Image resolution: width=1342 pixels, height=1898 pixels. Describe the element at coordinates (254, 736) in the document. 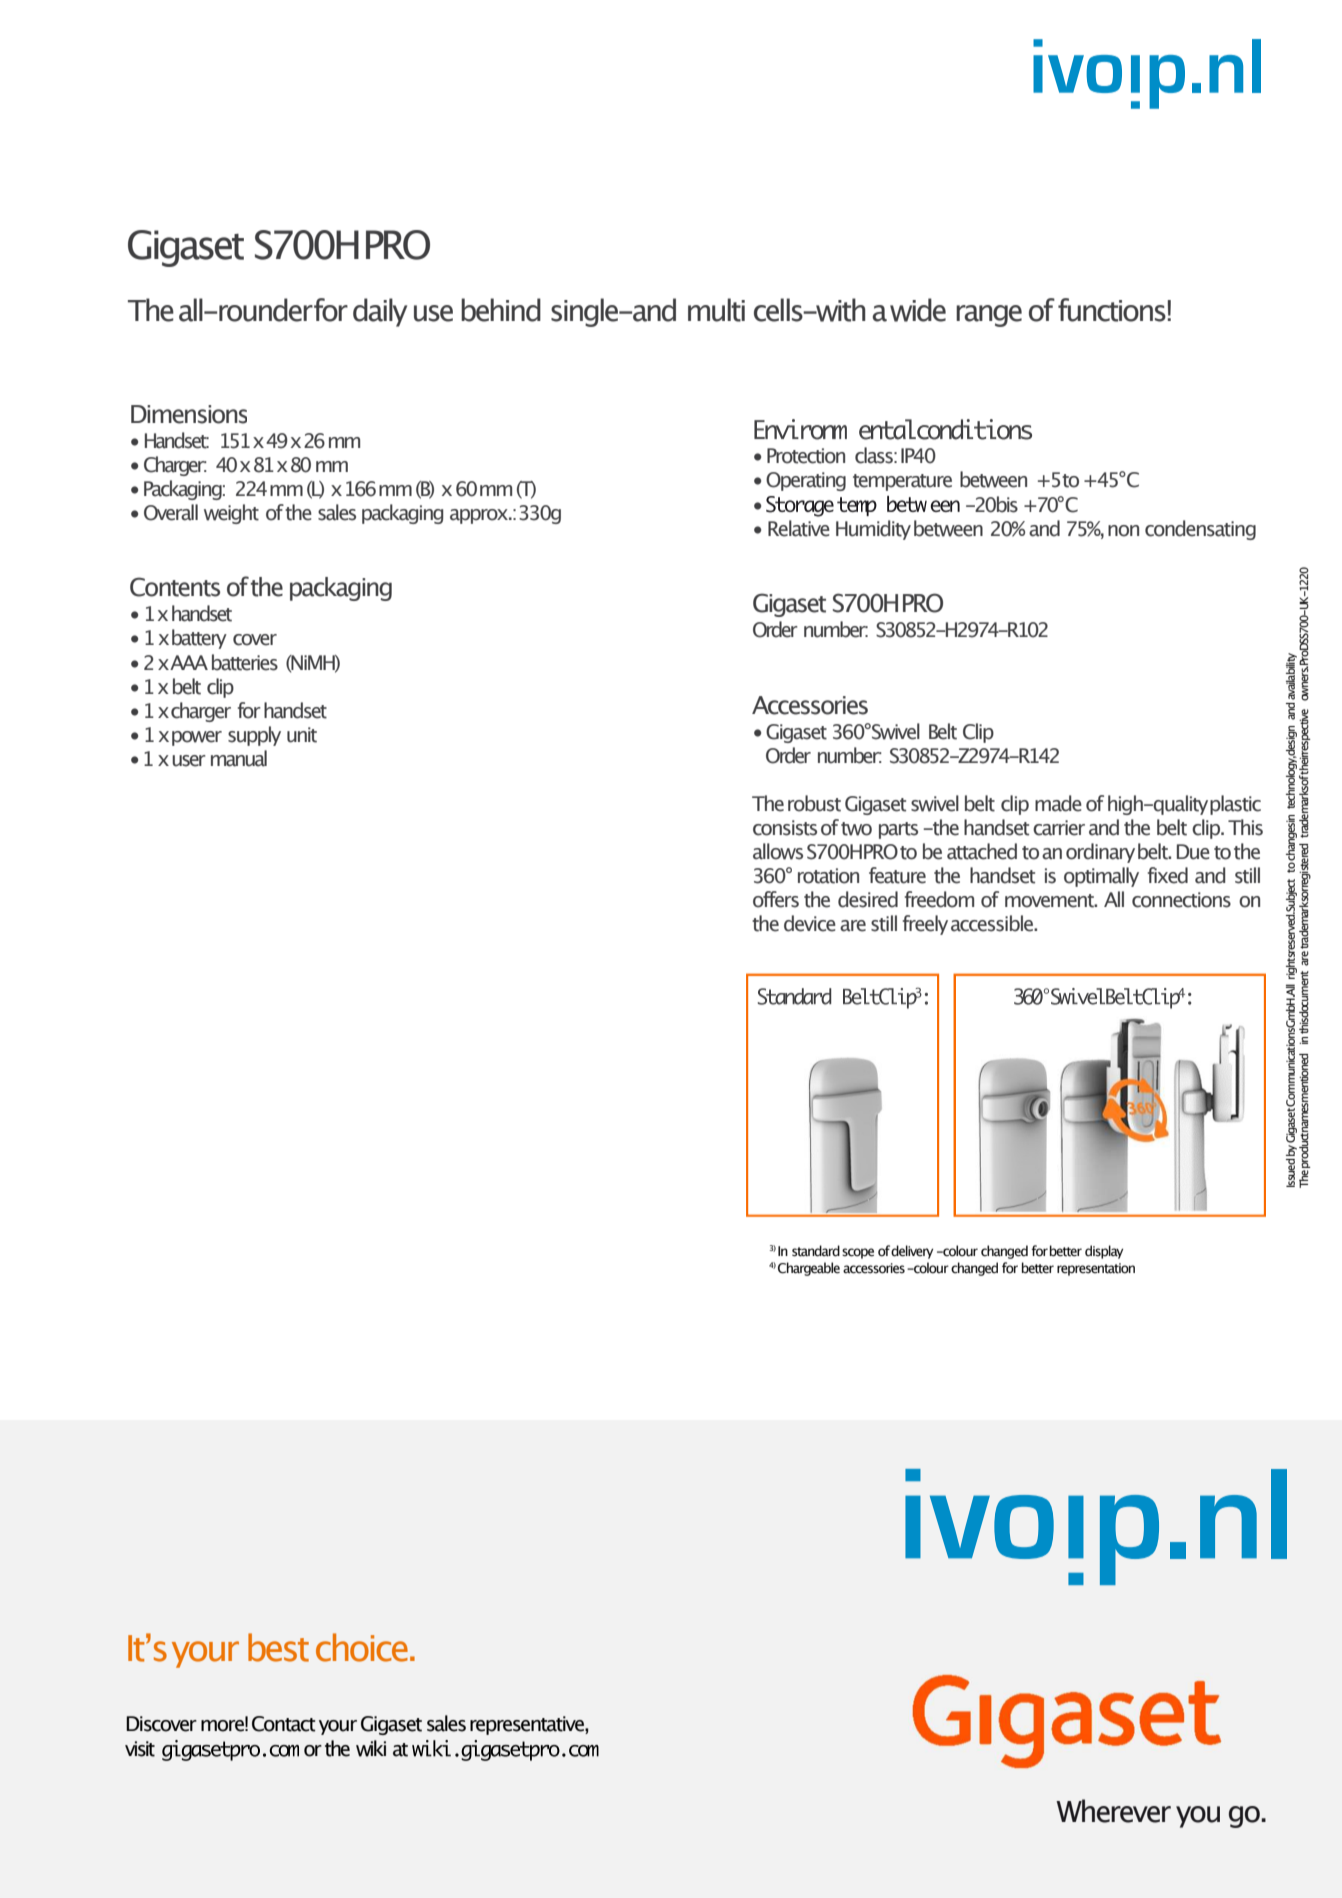

I see `supply` at that location.
